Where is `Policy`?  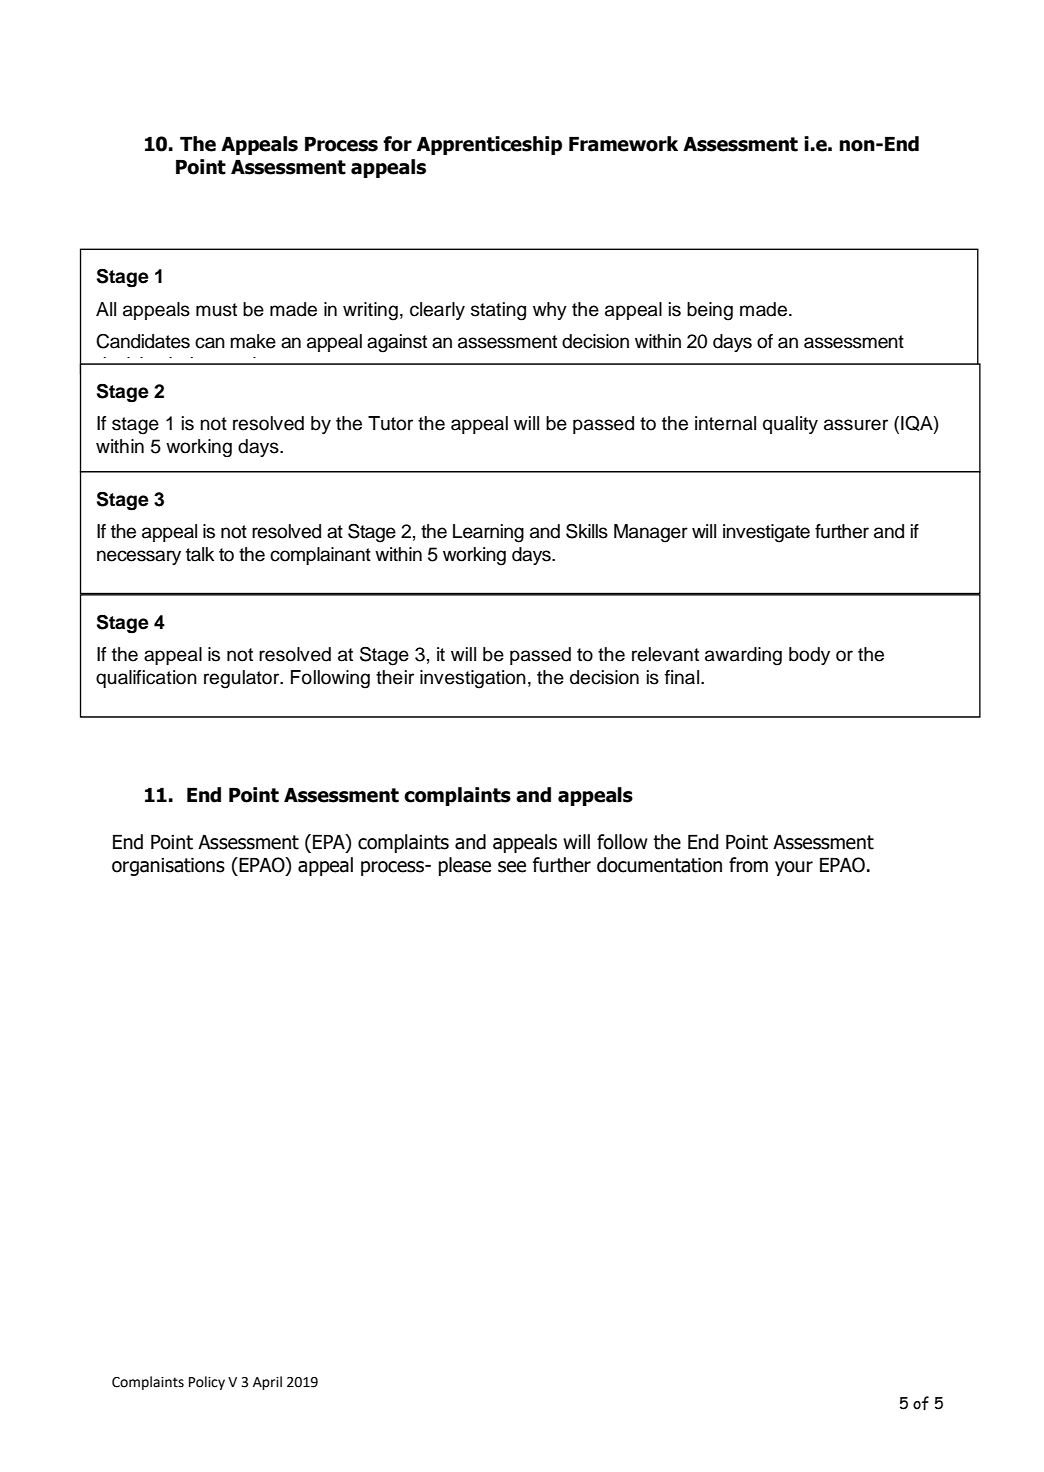 Policy is located at coordinates (207, 1383).
